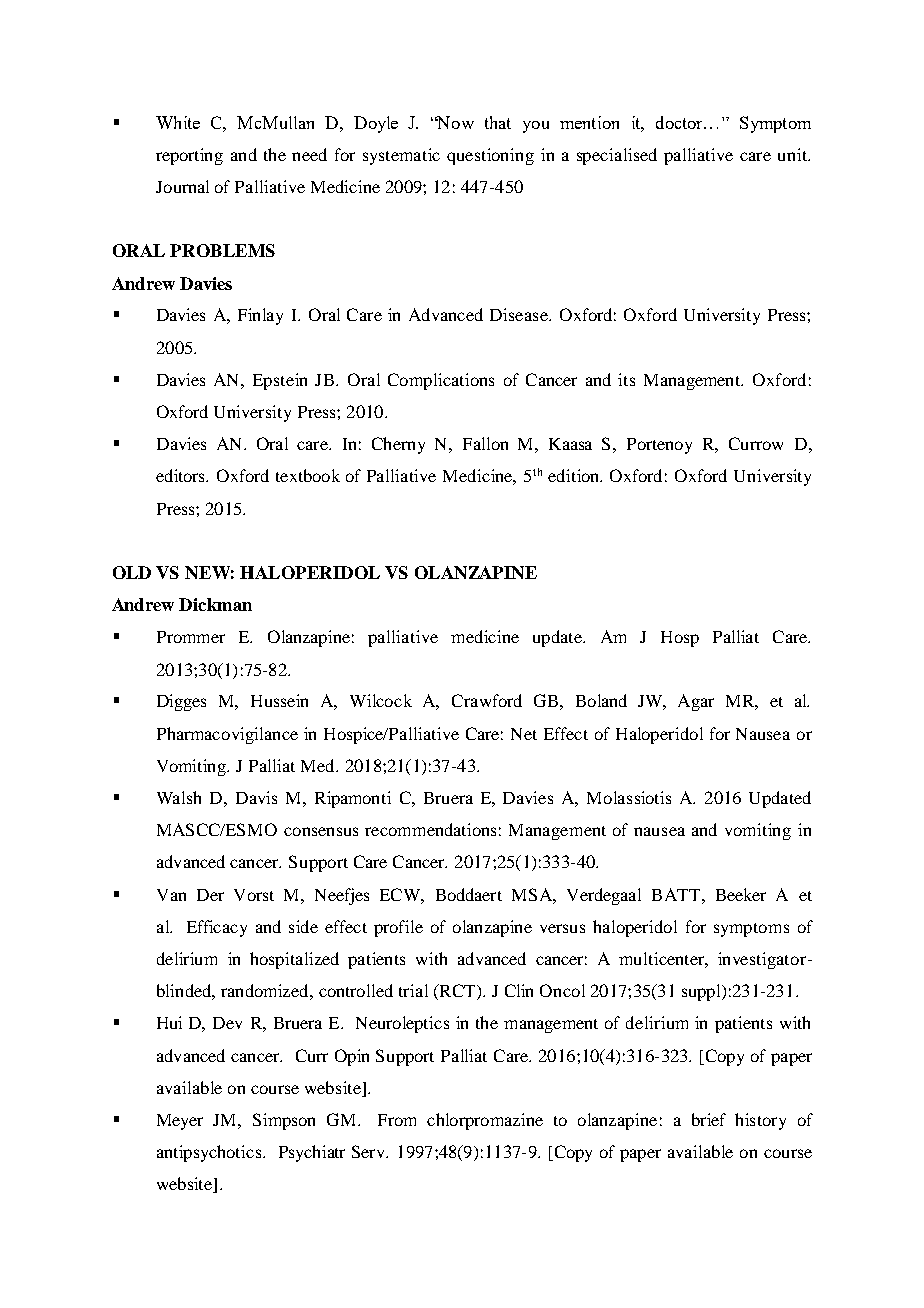 The height and width of the screenshot is (1308, 924). What do you see at coordinates (680, 122) in the screenshot?
I see `doctor` at bounding box center [680, 122].
